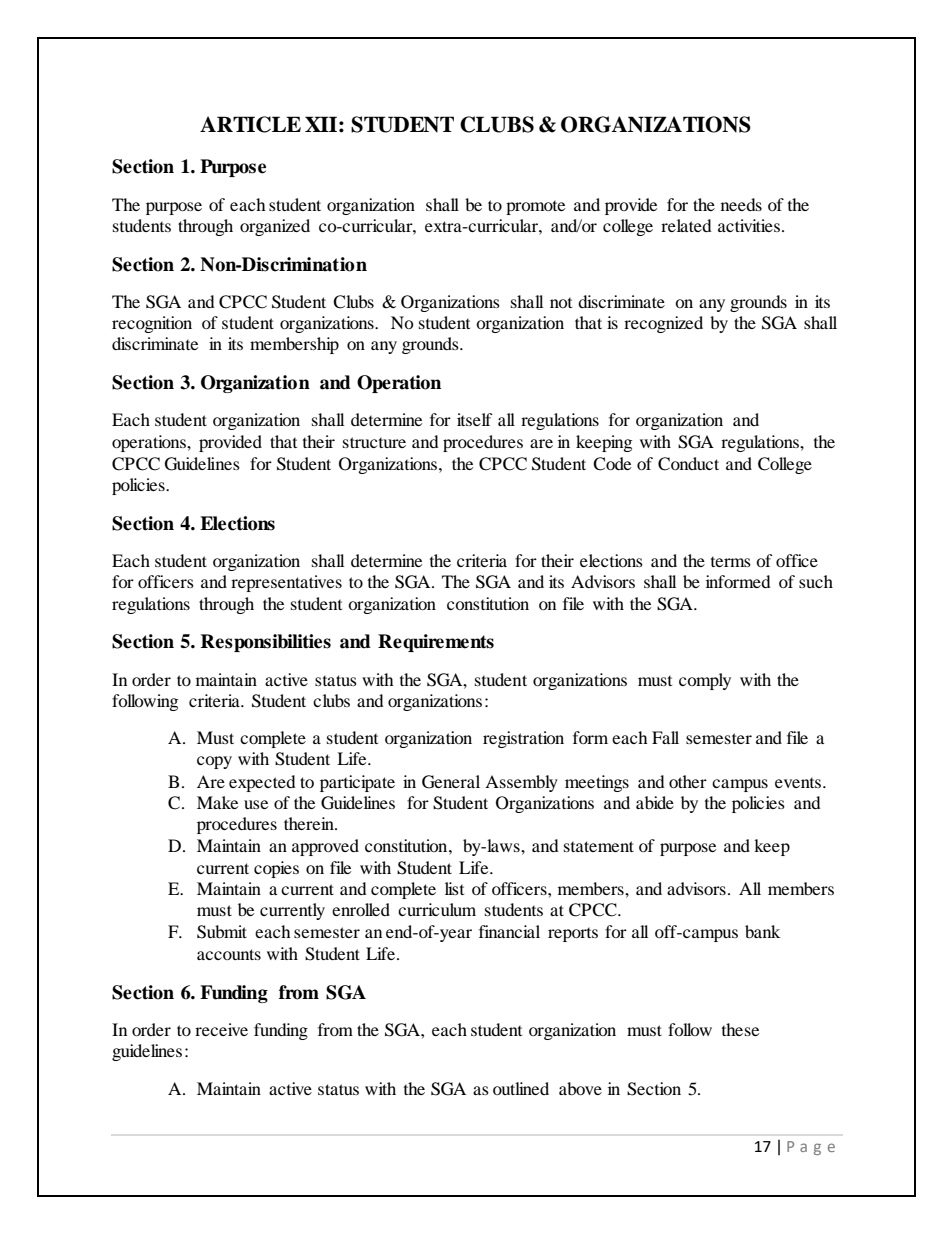 The height and width of the document is (1233, 952). Describe the element at coordinates (436, 643) in the document. I see `Requirements` at that location.
